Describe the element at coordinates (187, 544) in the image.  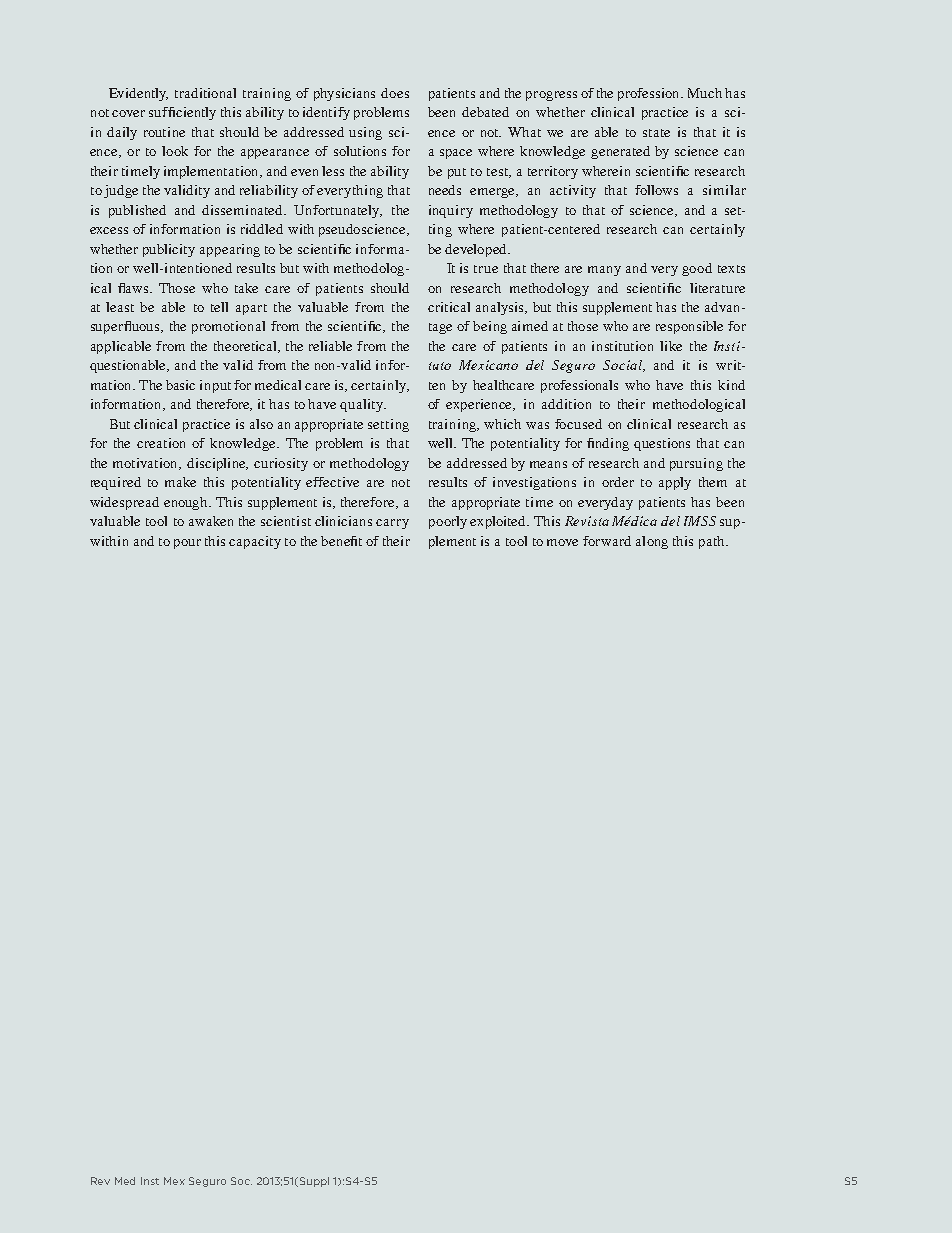
I see `pour` at that location.
